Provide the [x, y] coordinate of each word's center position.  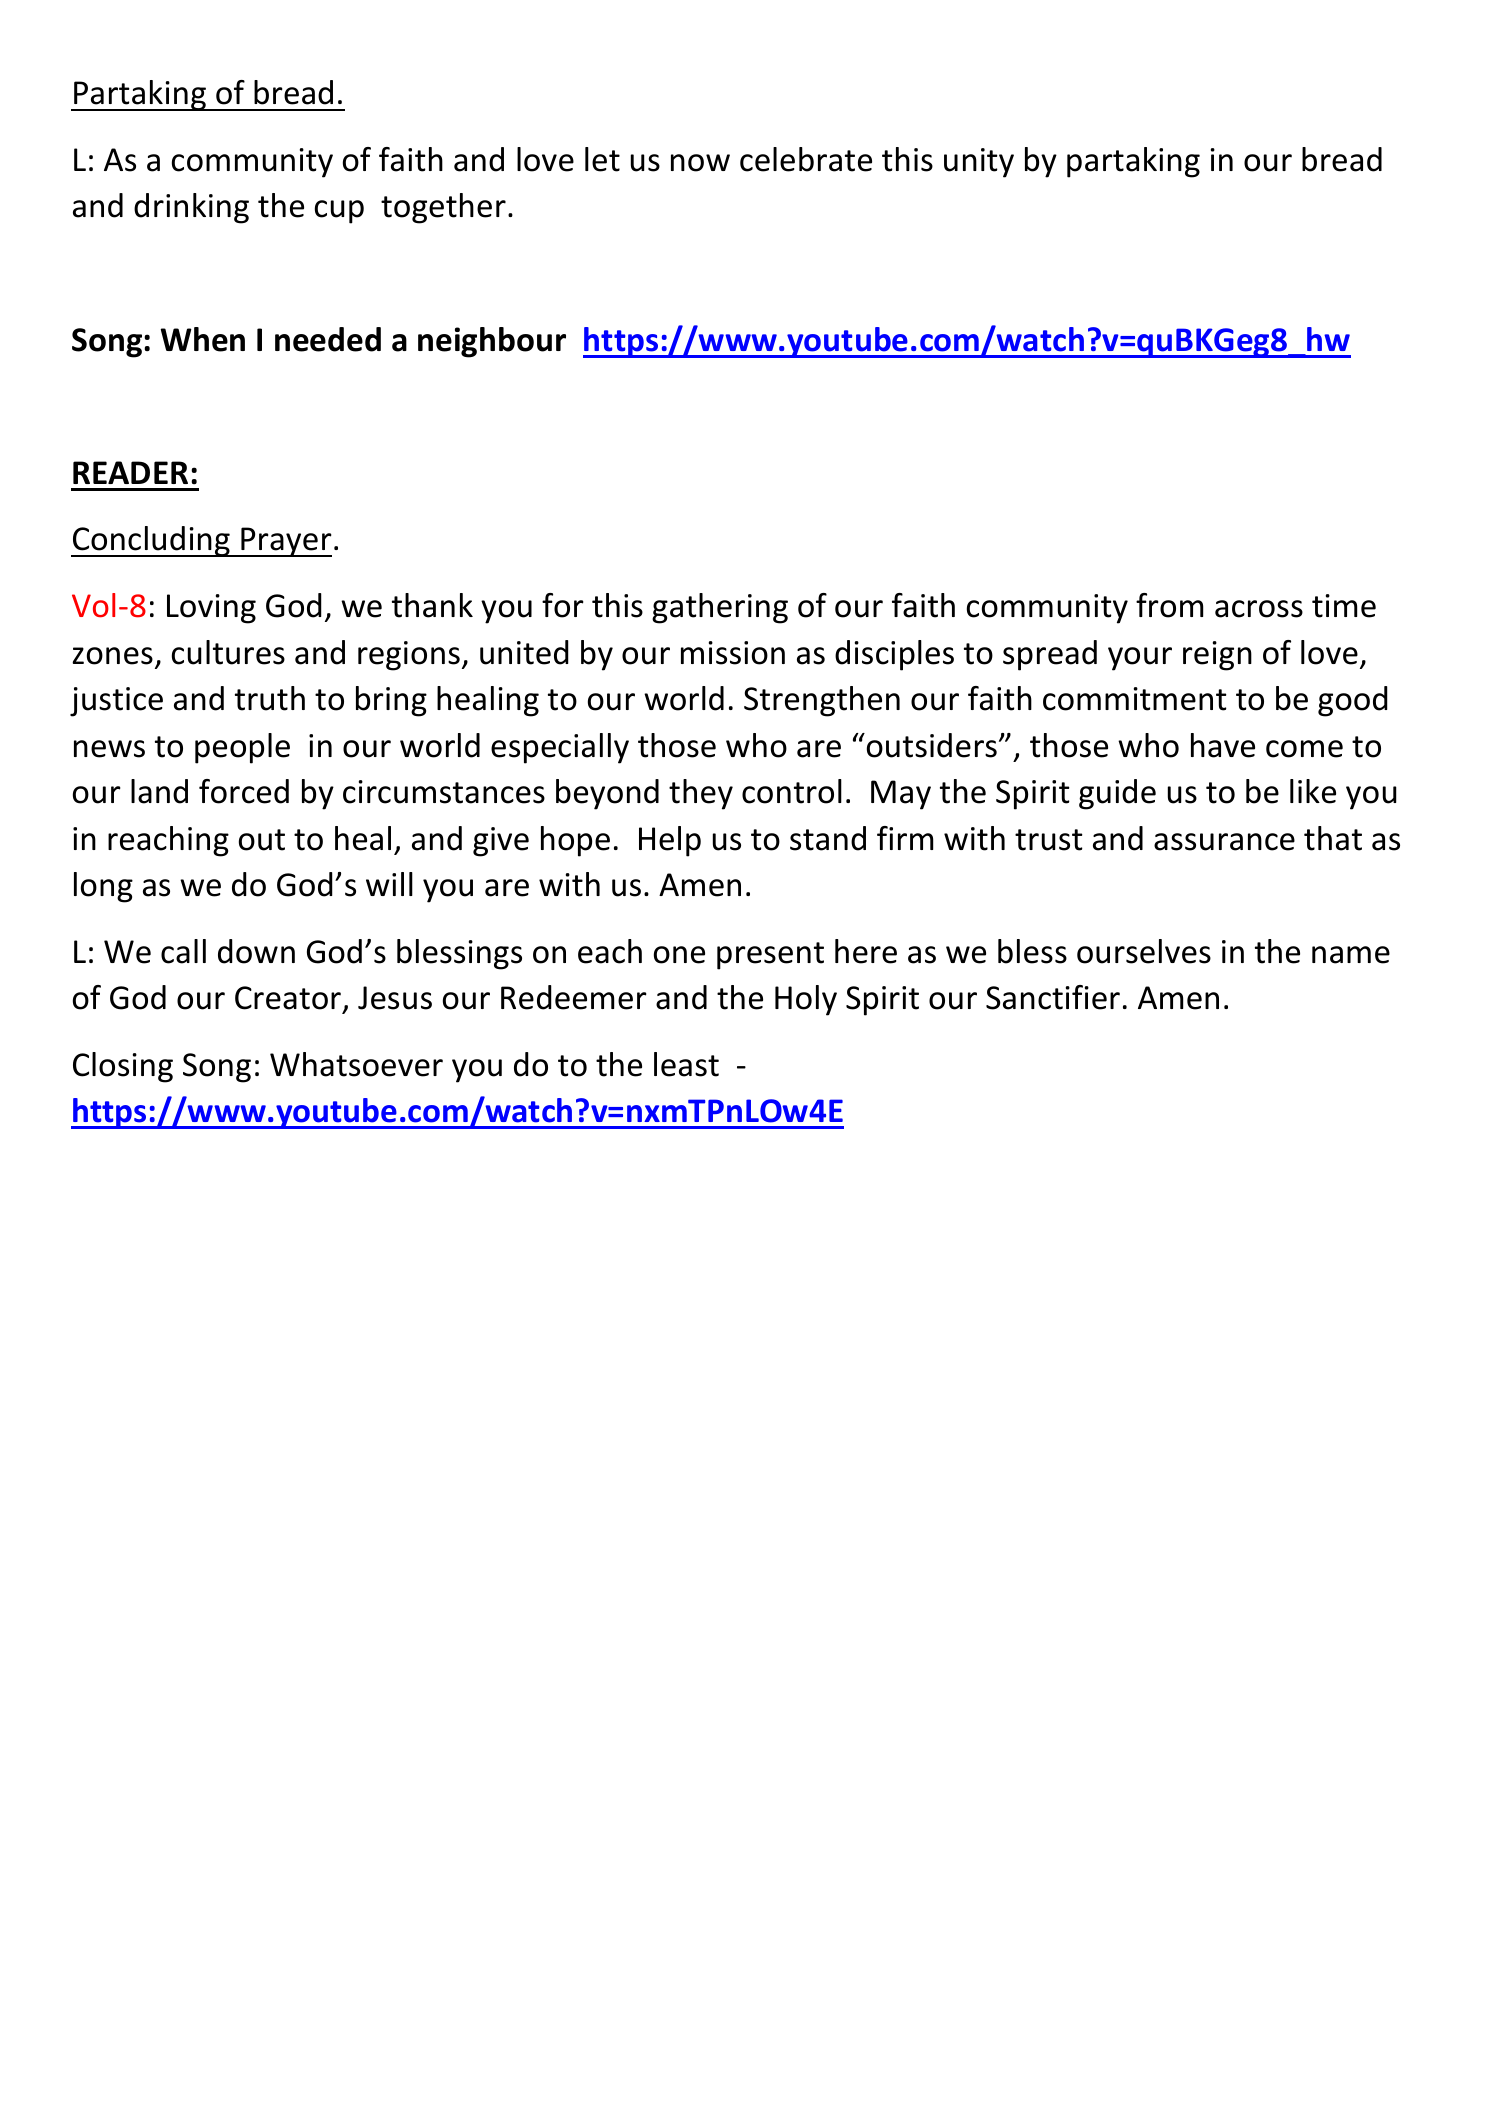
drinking [191, 208]
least [686, 1064]
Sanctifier [1053, 997]
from [1169, 605]
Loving [211, 609]
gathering [720, 608]
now [700, 163]
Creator [288, 998]
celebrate [806, 159]
